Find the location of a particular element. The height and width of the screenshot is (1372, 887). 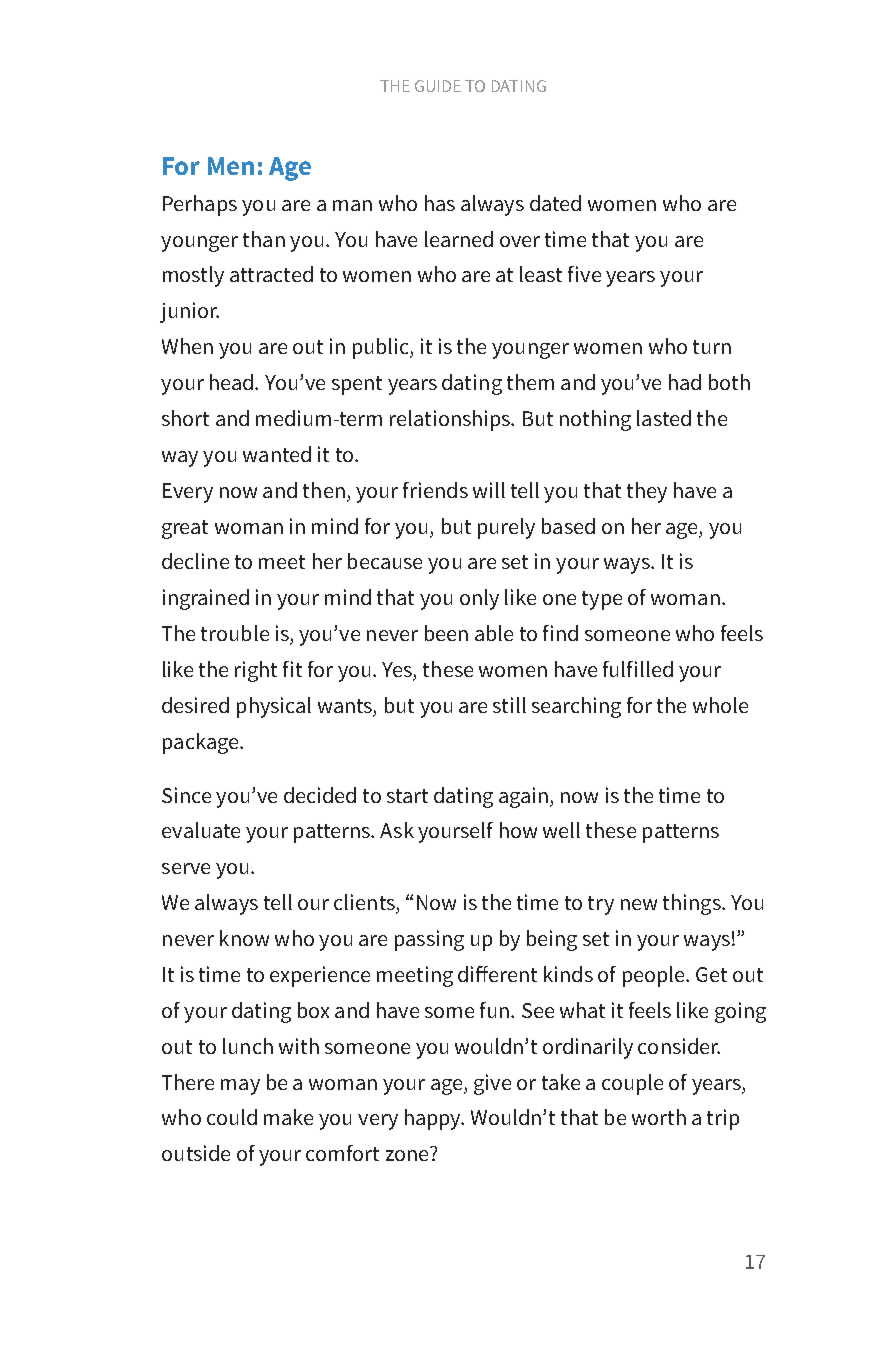

Perhaps is located at coordinates (200, 205).
